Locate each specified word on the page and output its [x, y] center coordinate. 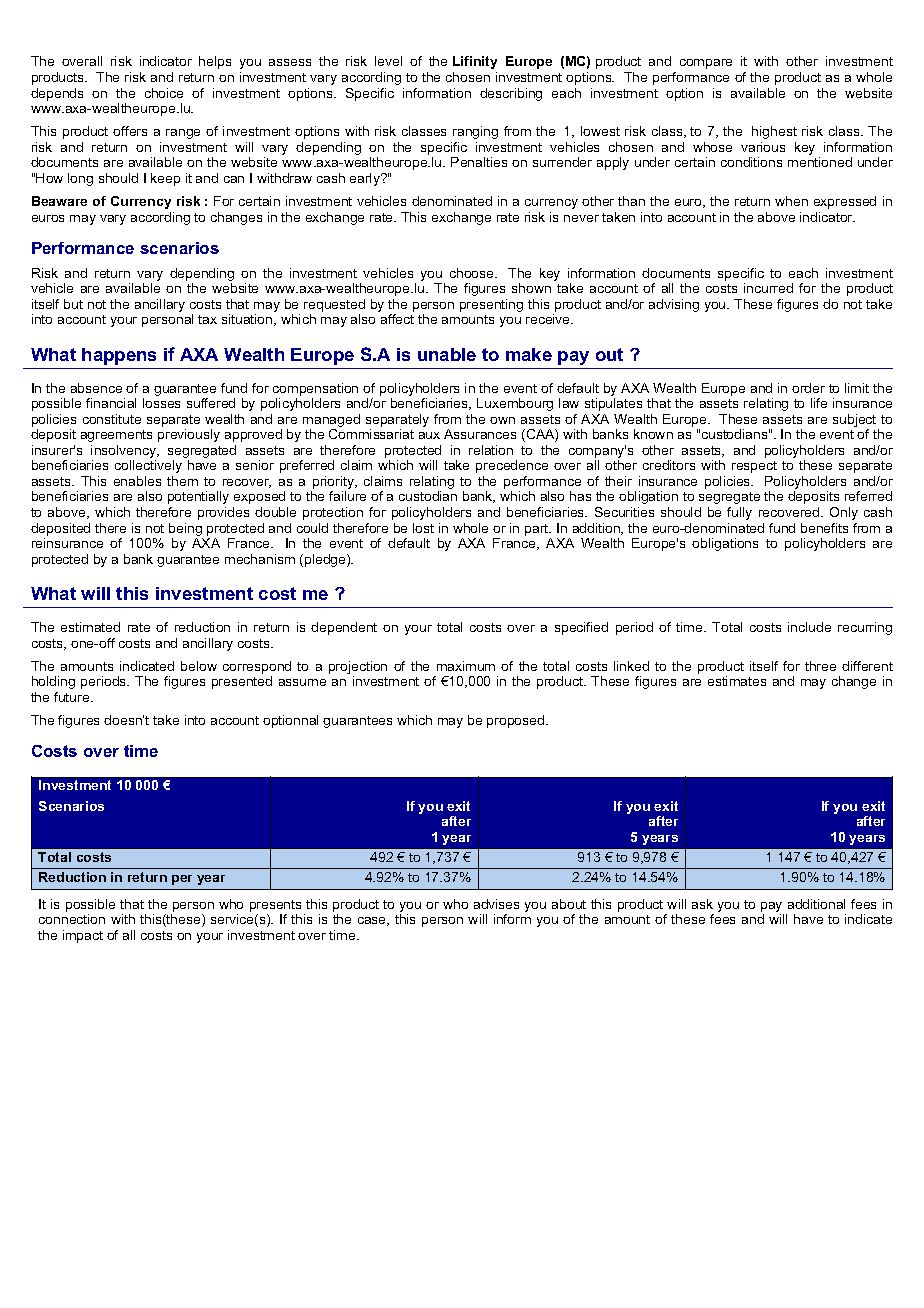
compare [706, 64]
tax [207, 319]
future [73, 697]
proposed [517, 721]
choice [164, 93]
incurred [768, 288]
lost [423, 528]
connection [72, 919]
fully [739, 513]
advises [496, 904]
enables [137, 481]
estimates [737, 681]
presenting [491, 305]
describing [511, 94]
